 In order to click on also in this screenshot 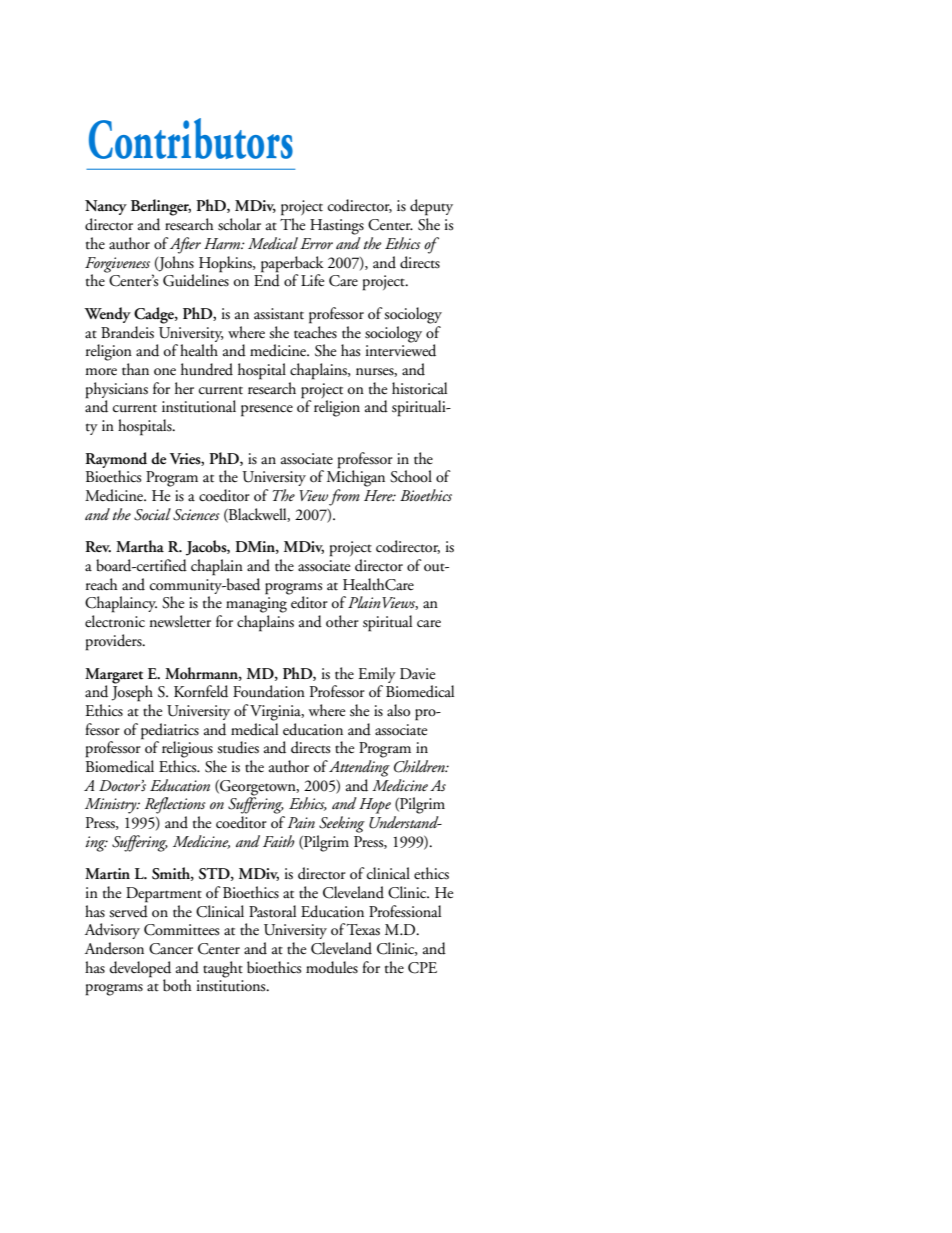, I will do `click(398, 710)`.
